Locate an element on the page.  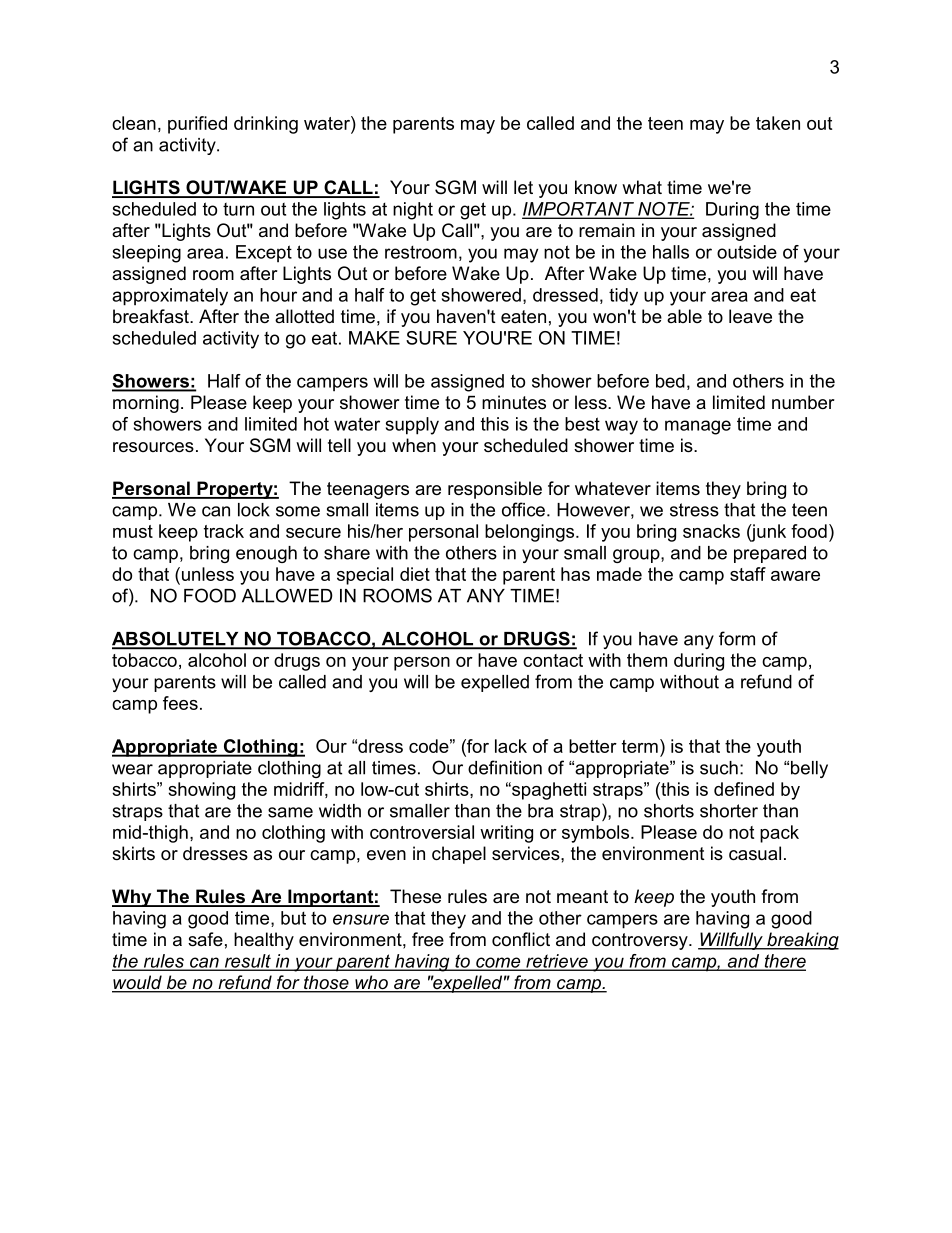
manage is located at coordinates (698, 427).
